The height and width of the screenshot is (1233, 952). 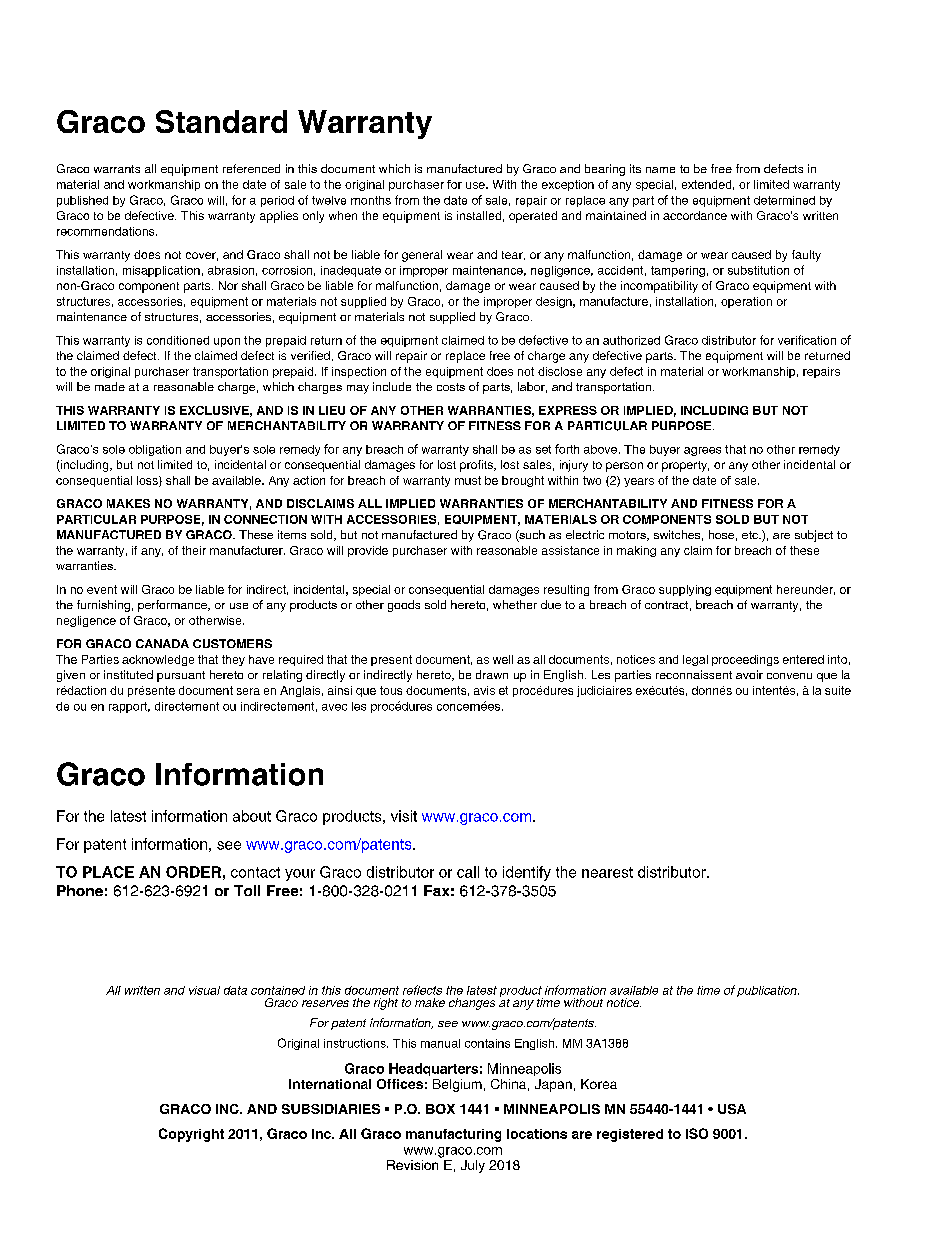 What do you see at coordinates (768, 991) in the screenshot?
I see `publication` at bounding box center [768, 991].
